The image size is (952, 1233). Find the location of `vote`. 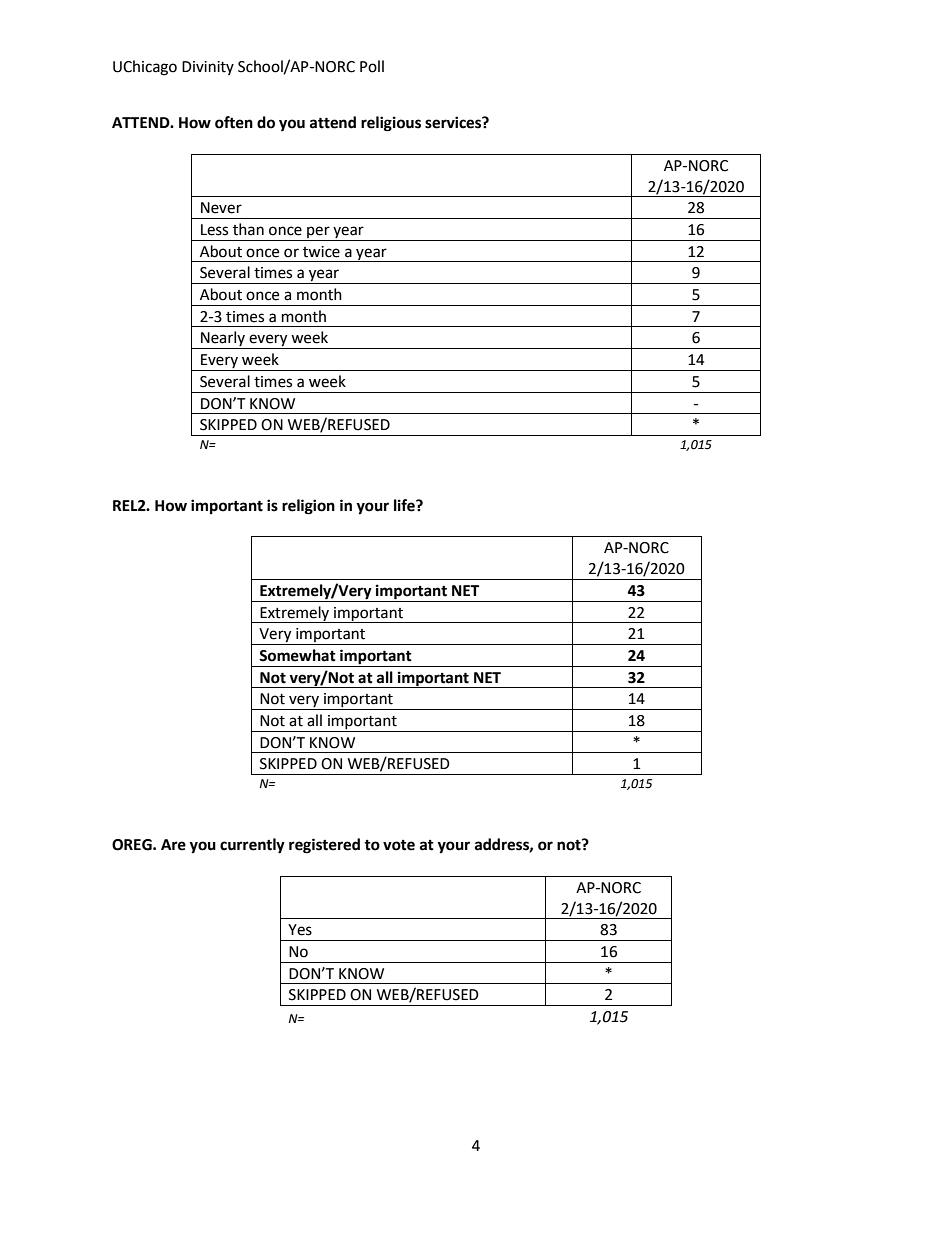

vote is located at coordinates (399, 845).
